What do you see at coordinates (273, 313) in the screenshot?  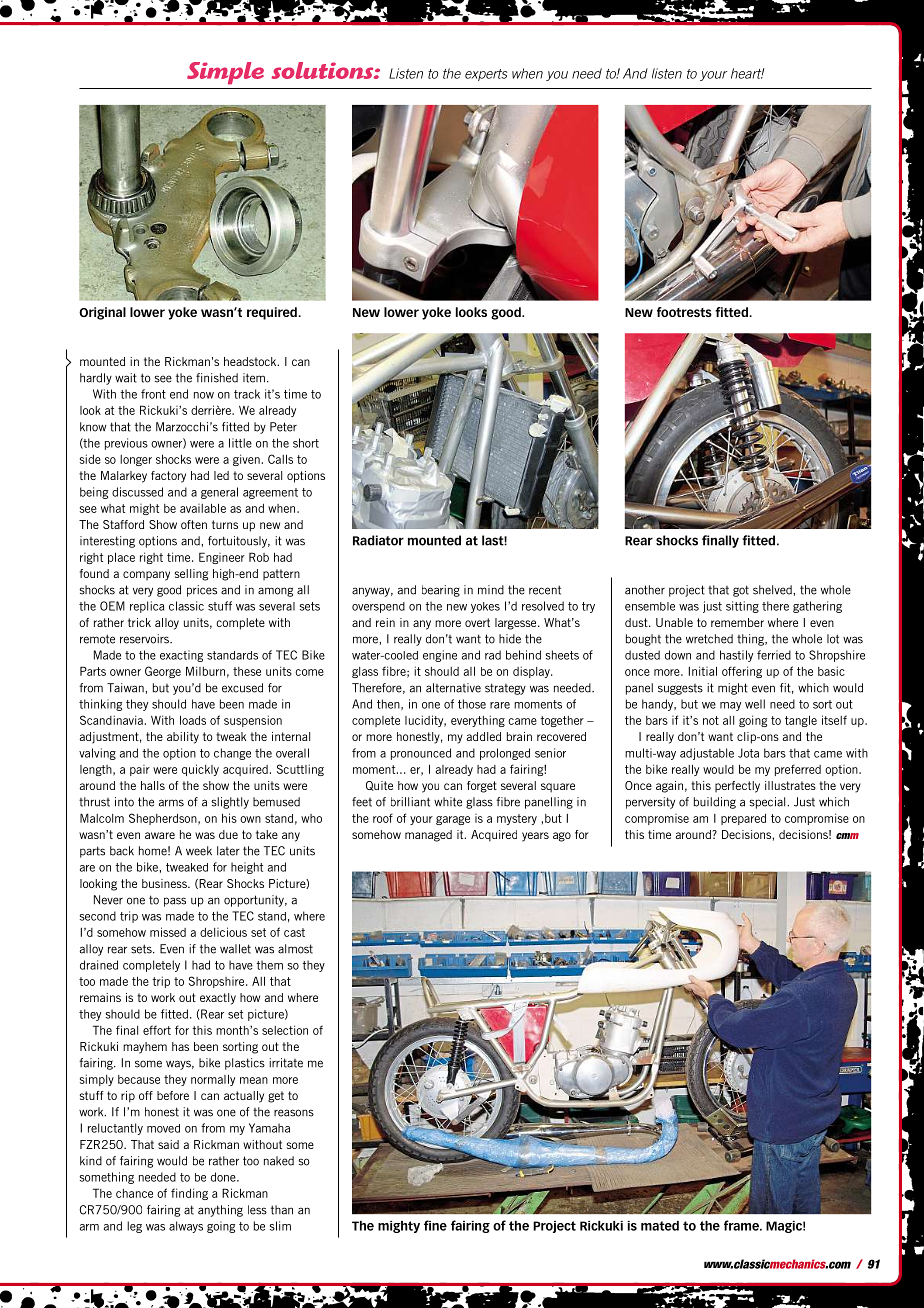 I see `required` at bounding box center [273, 313].
